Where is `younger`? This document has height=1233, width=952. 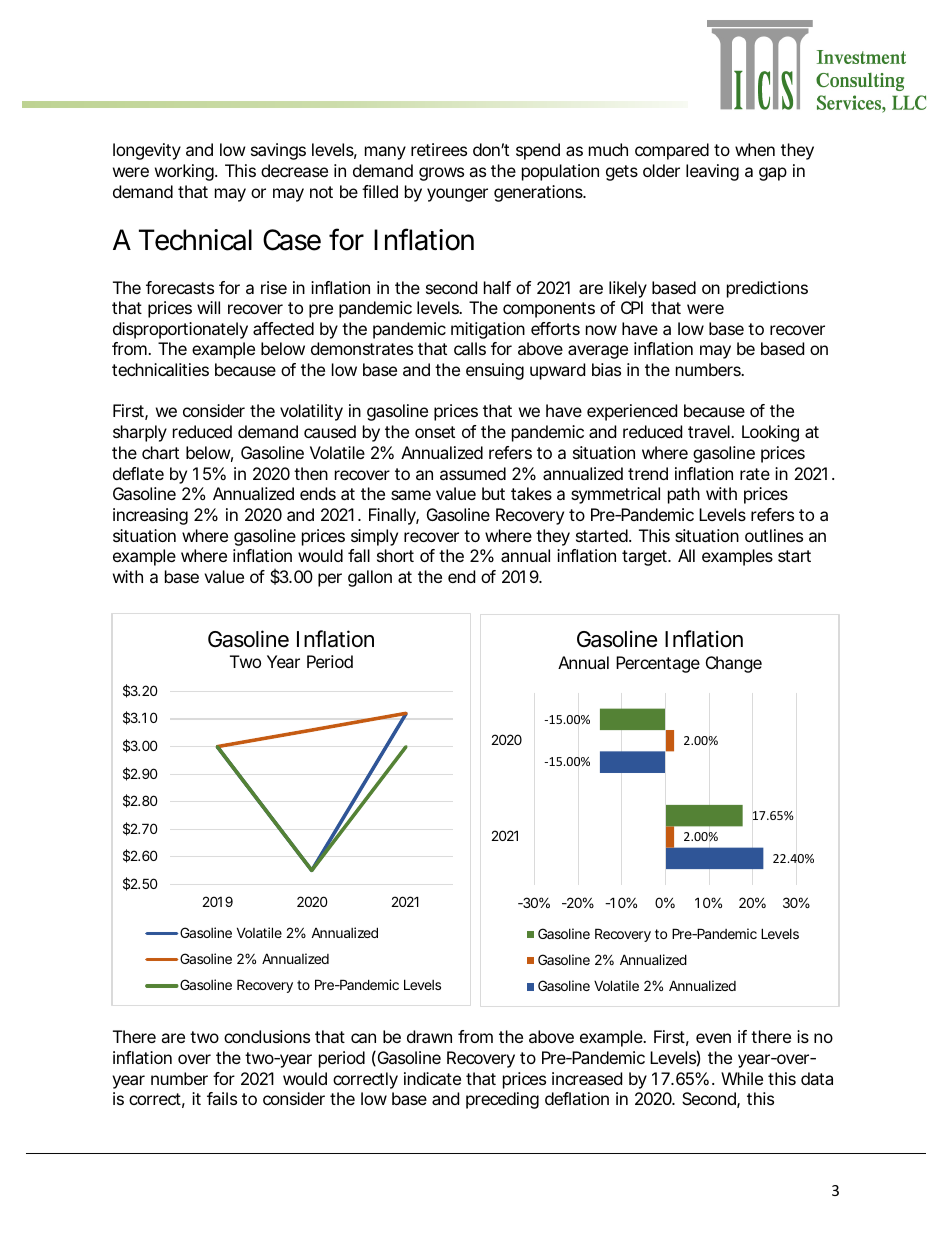
younger is located at coordinates (457, 195).
